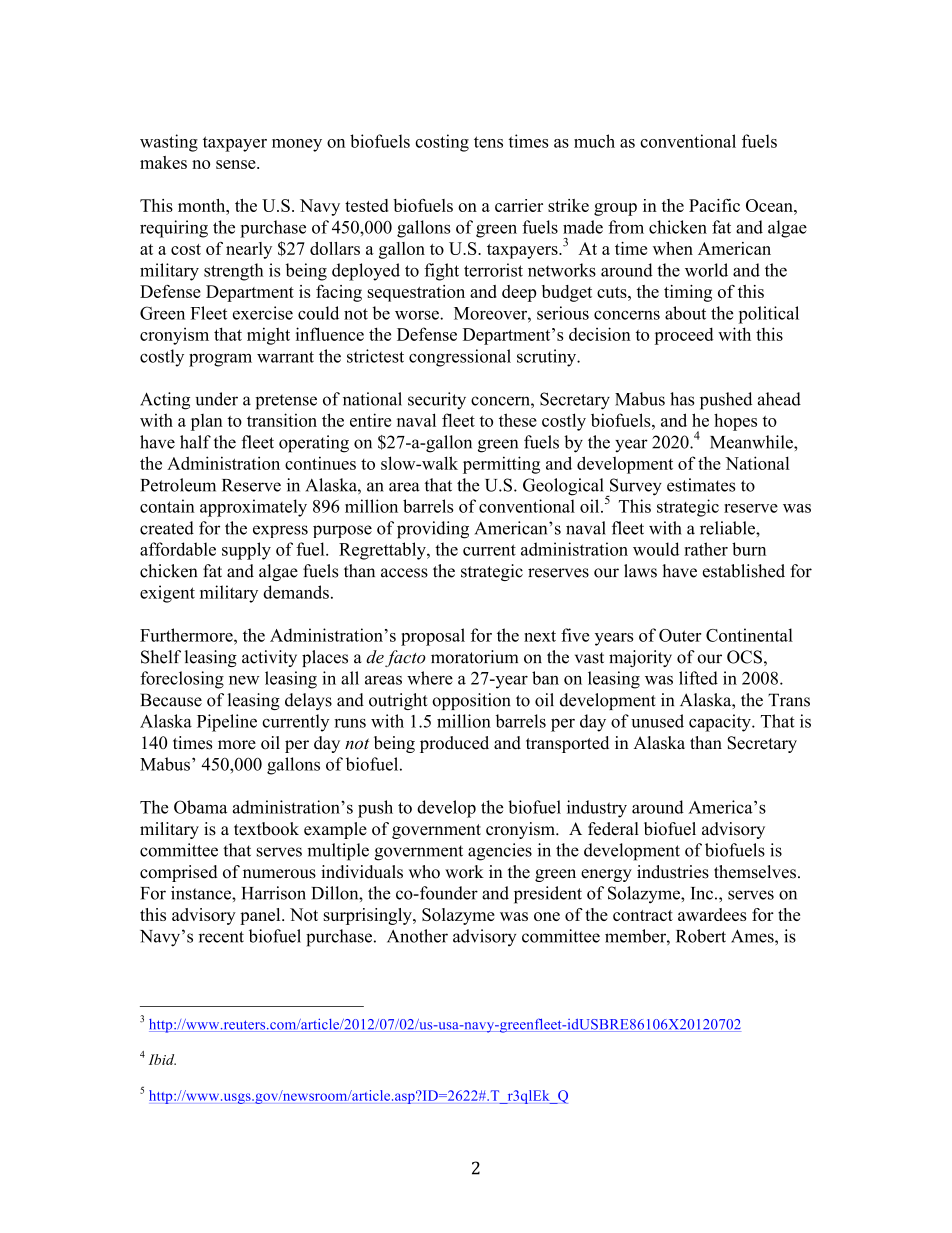 Image resolution: width=952 pixels, height=1233 pixels. Describe the element at coordinates (673, 872) in the screenshot. I see `industries` at that location.
